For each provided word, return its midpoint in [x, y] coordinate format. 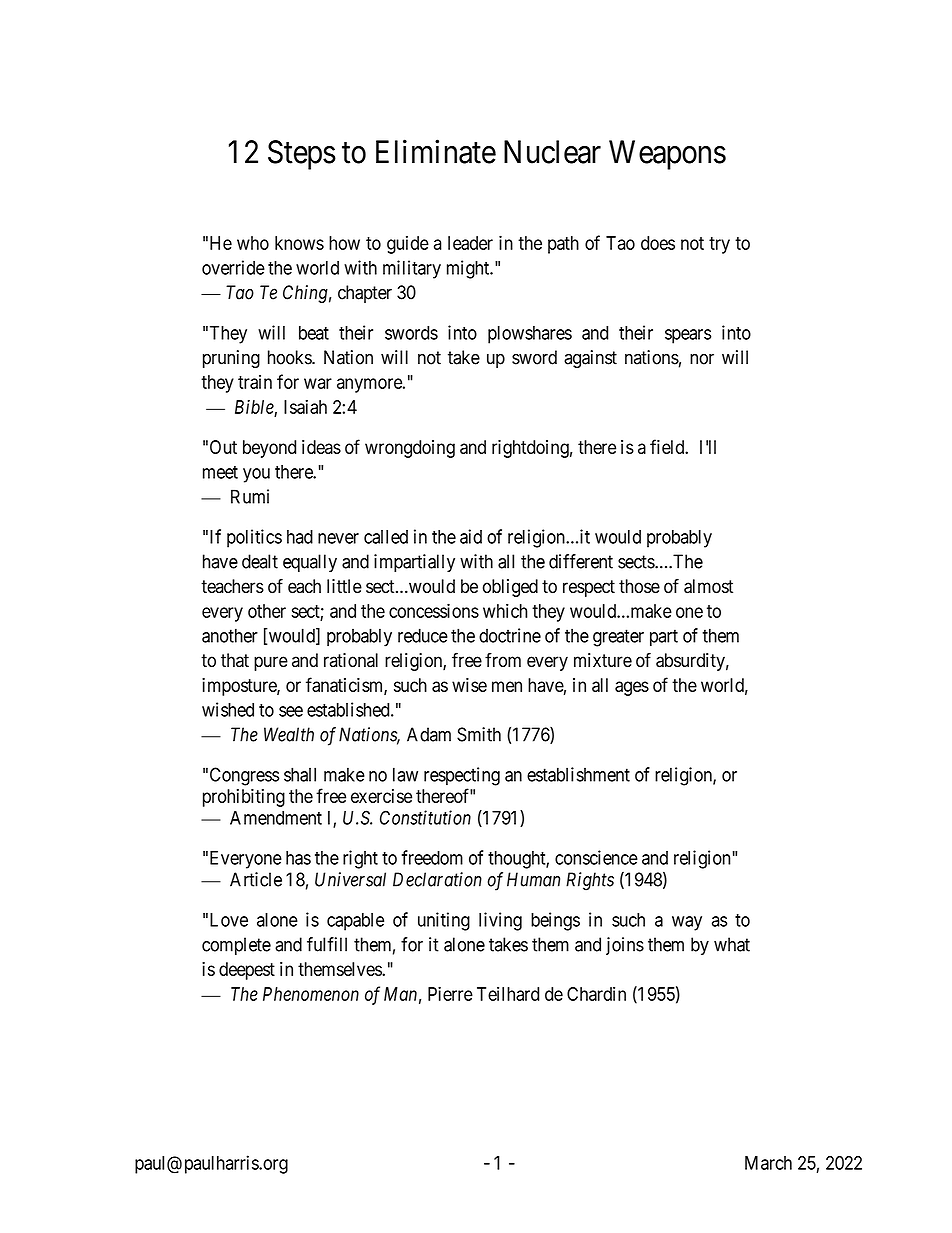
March [768, 1163]
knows [299, 243]
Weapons [667, 155]
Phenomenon [311, 994]
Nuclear [552, 152]
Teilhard [508, 994]
